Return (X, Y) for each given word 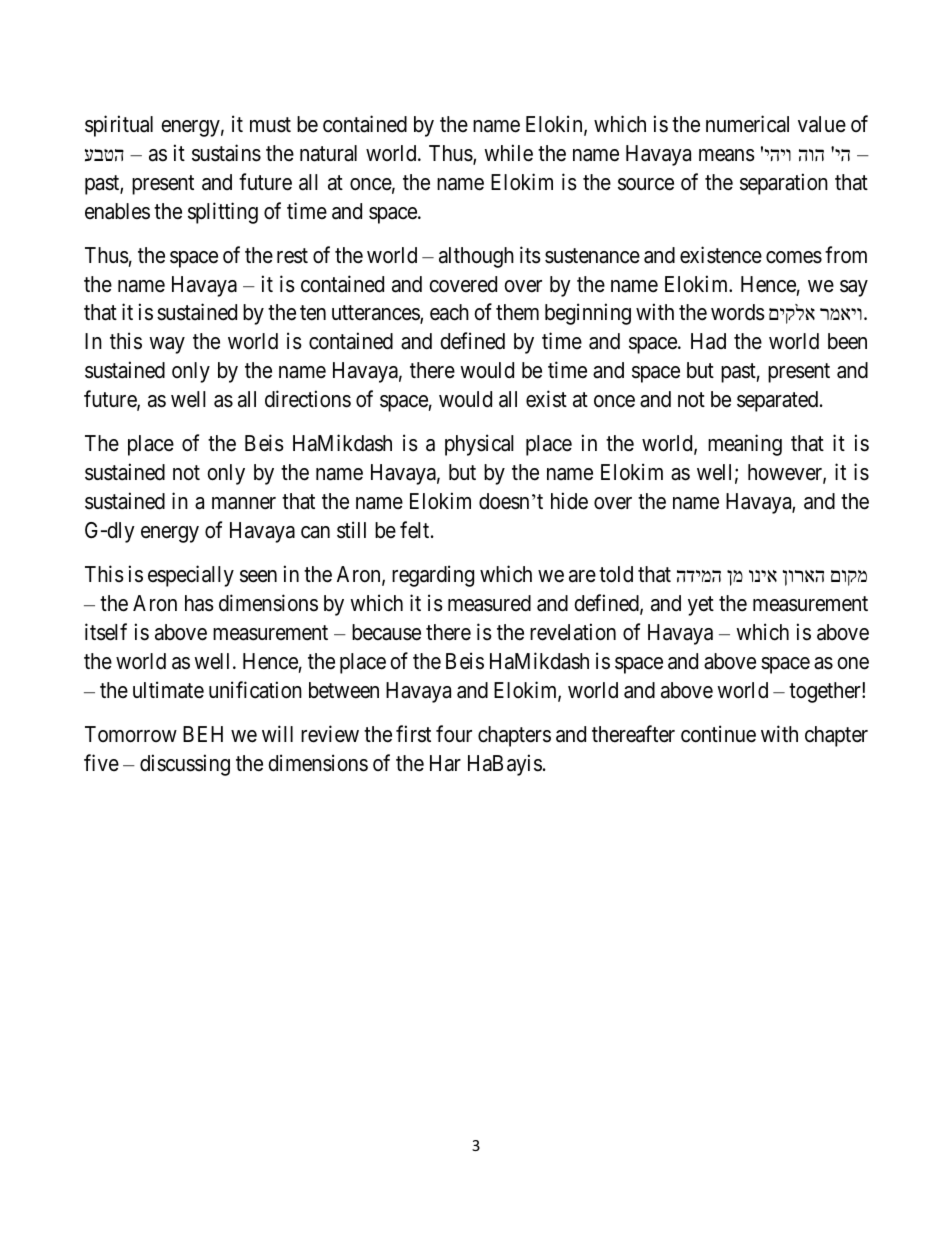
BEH (203, 734)
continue (718, 734)
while (508, 153)
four (454, 734)
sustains (226, 153)
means (727, 155)
